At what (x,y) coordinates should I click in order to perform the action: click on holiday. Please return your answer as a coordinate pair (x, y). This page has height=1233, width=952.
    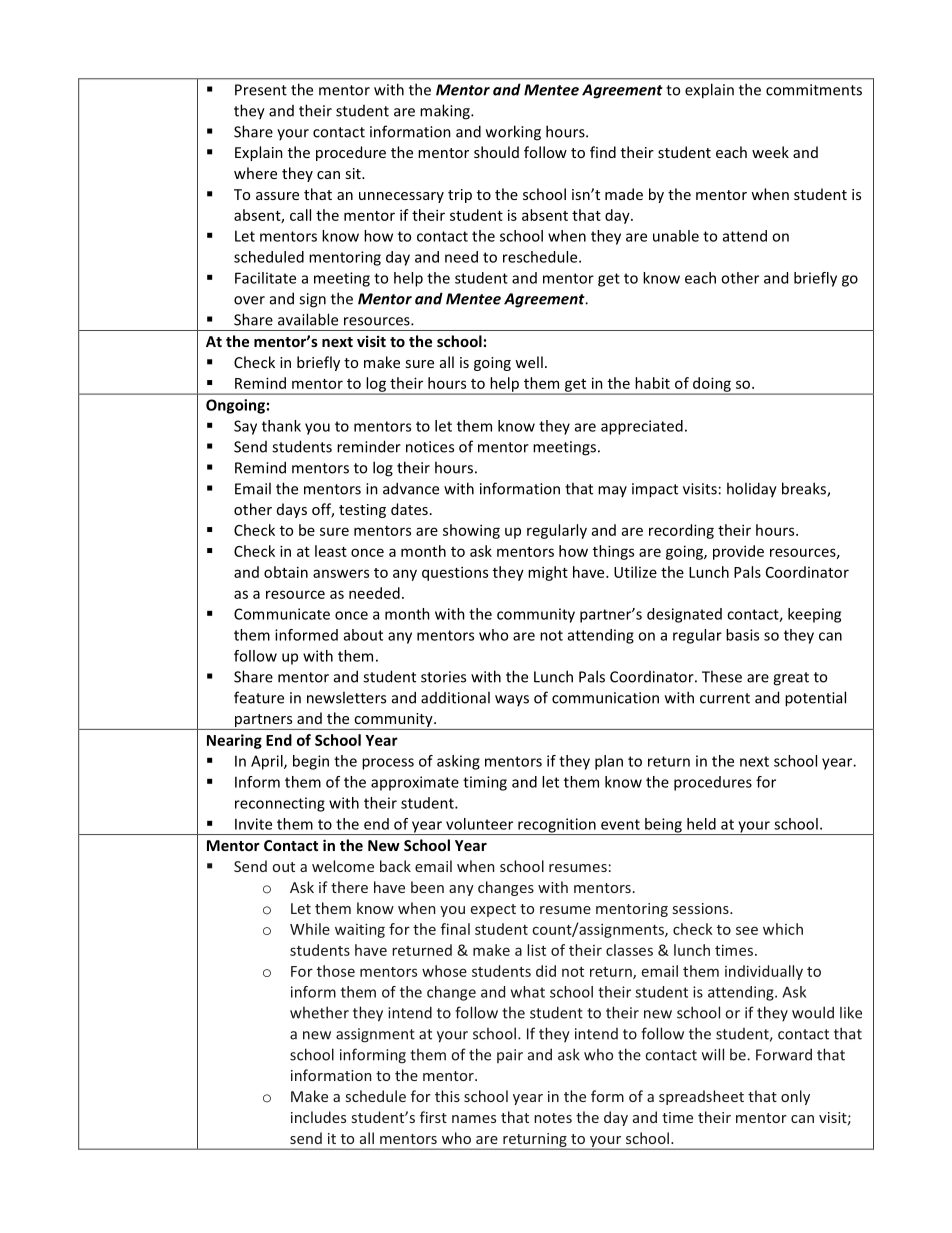
    Looking at the image, I should click on (752, 490).
